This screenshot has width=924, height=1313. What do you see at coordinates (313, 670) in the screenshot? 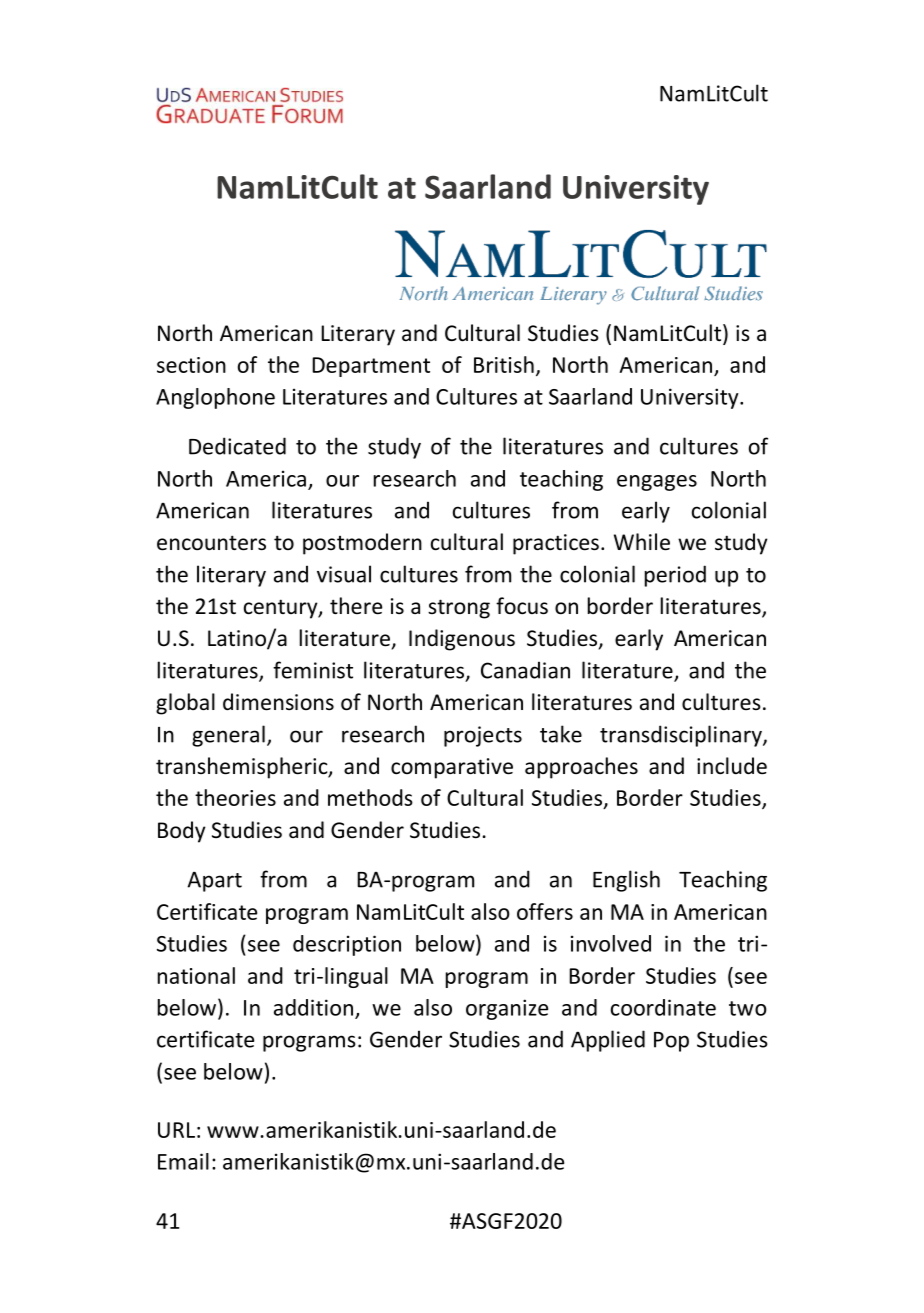
I see `feminist` at bounding box center [313, 670].
